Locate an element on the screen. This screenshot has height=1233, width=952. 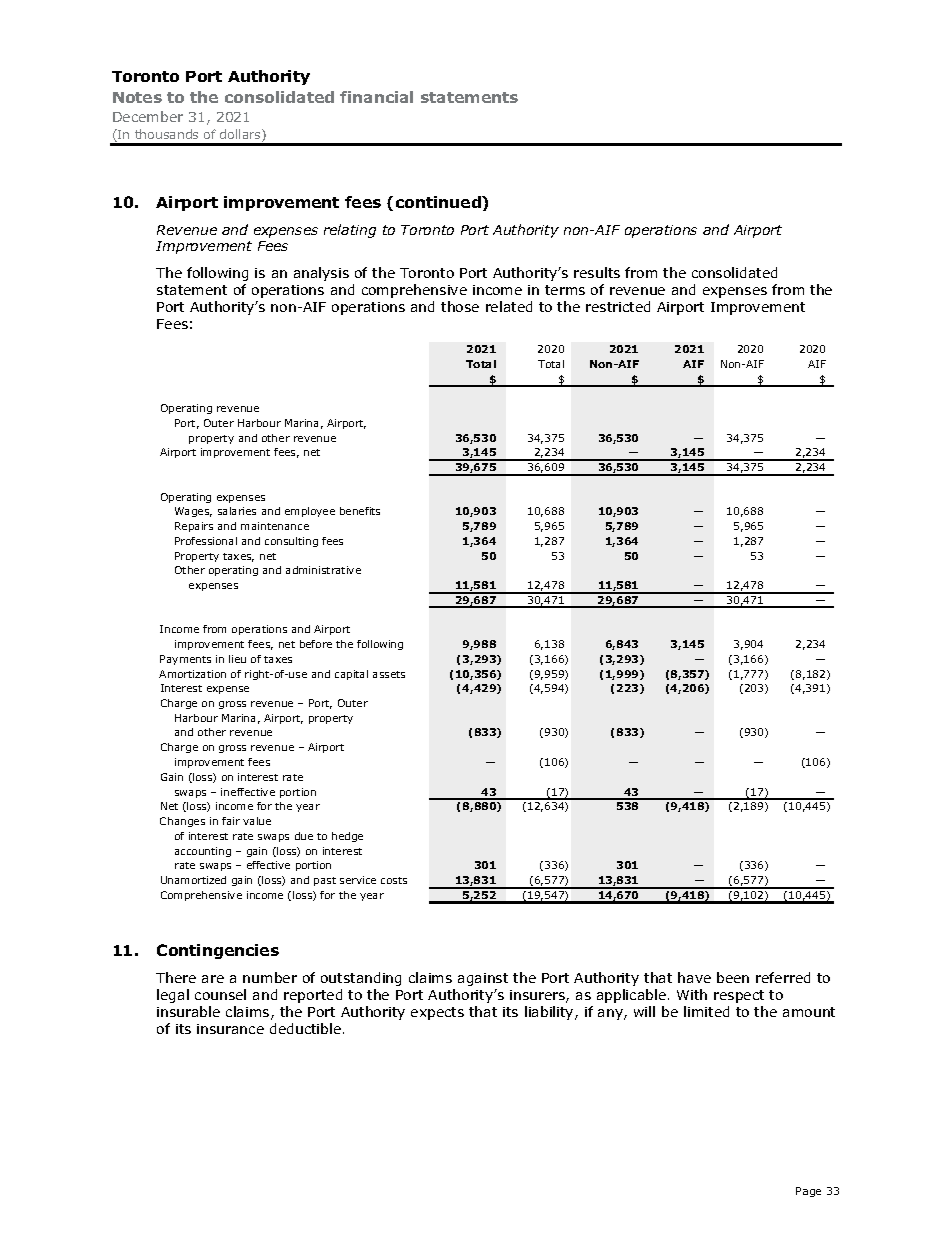
capital is located at coordinates (351, 675).
